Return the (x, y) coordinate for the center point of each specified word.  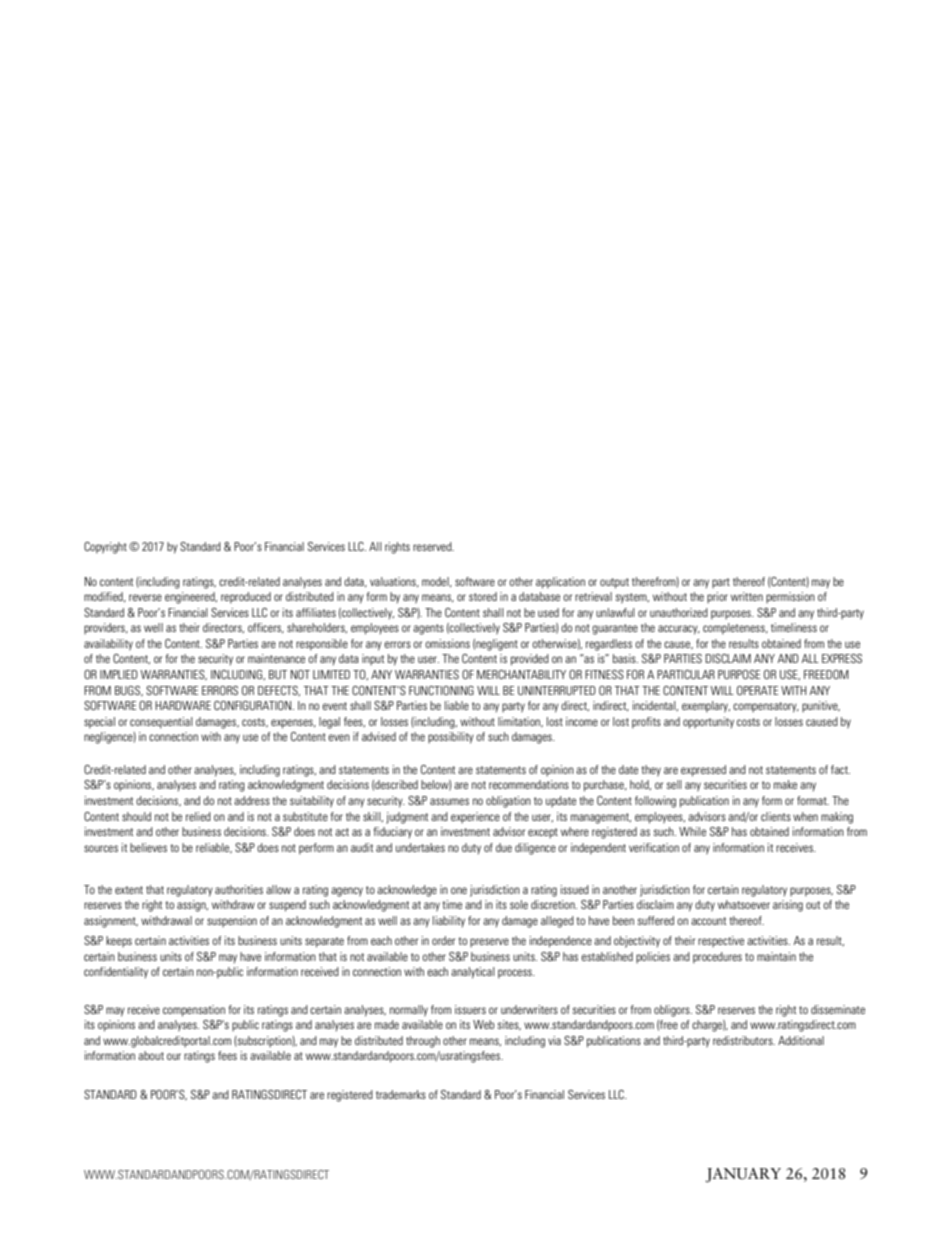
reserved (433, 546)
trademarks (401, 1094)
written (747, 596)
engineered (191, 598)
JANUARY (743, 1175)
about (151, 1055)
